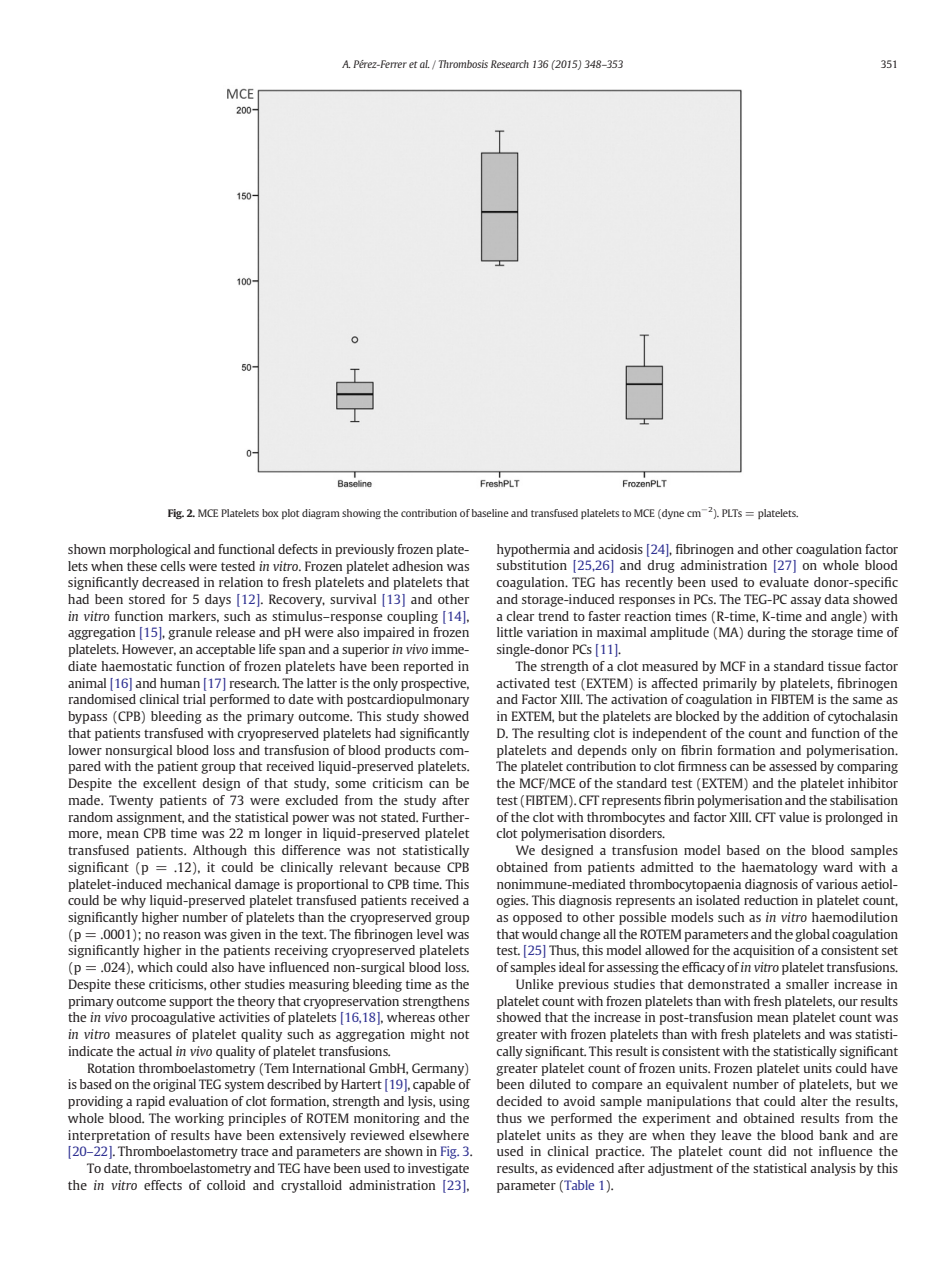 The height and width of the page is (1270, 952). I want to click on opposed, so click(537, 918).
